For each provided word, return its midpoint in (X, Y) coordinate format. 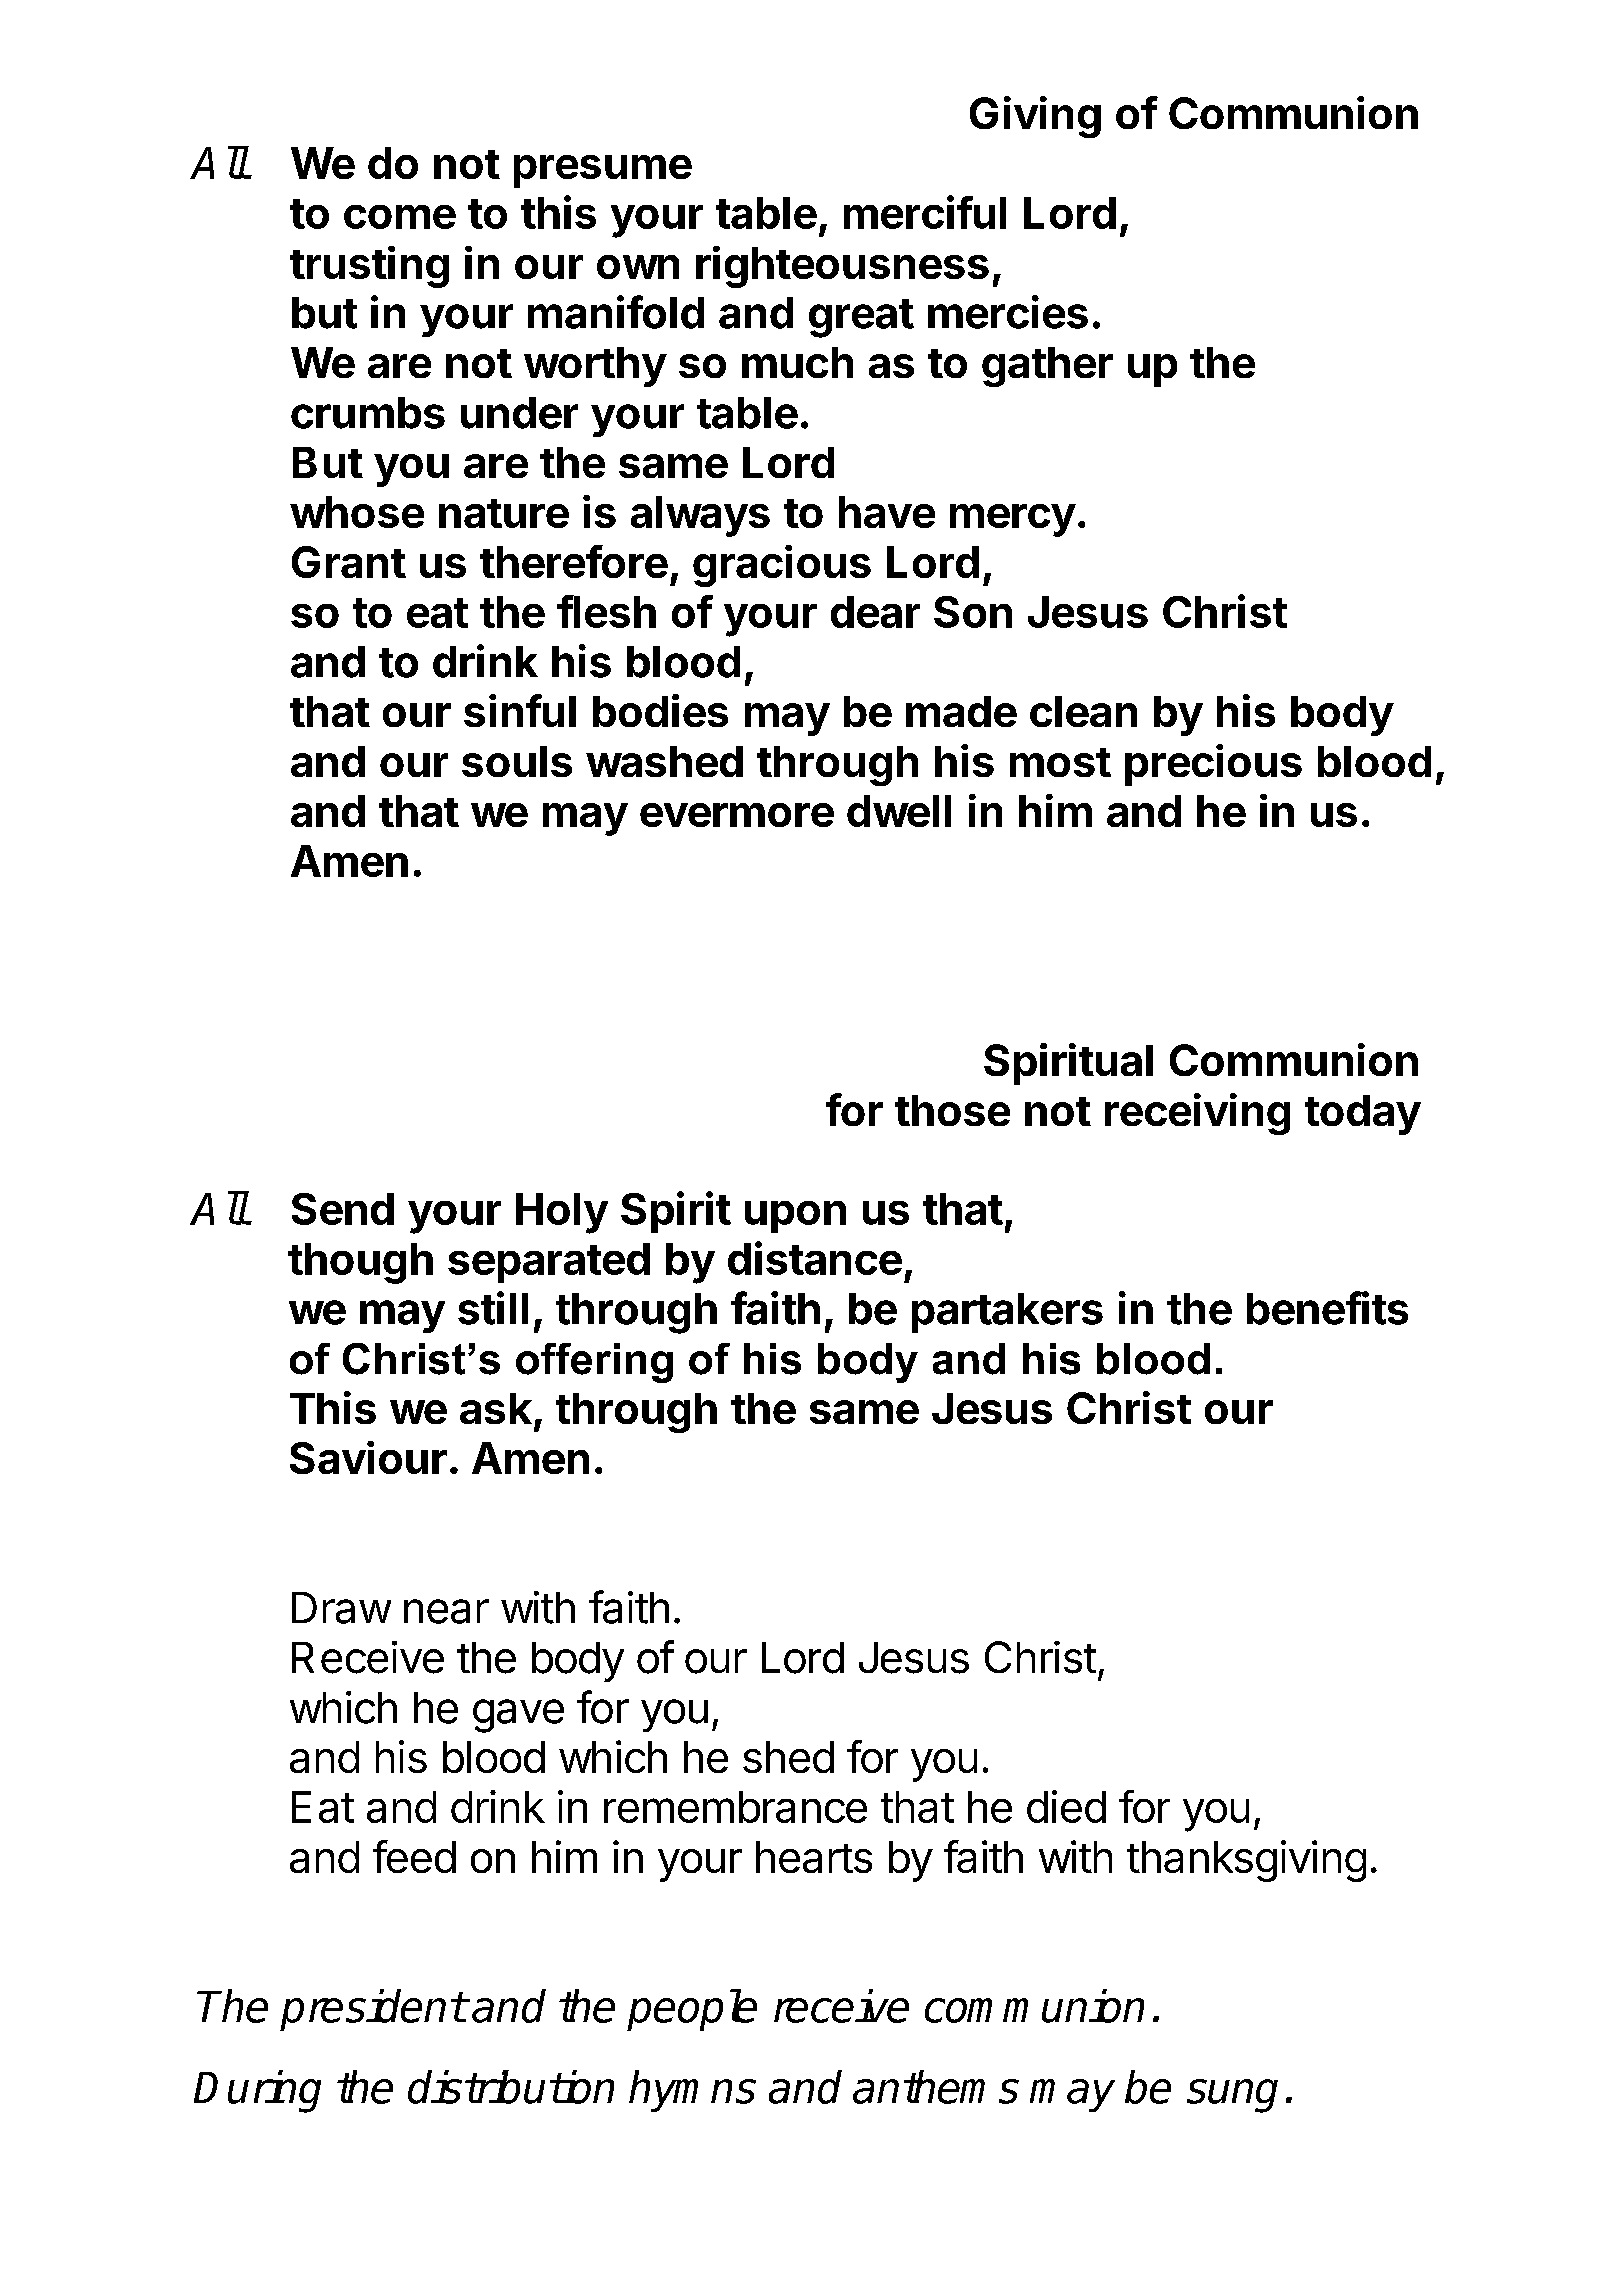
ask (496, 1408)
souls (517, 761)
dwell (899, 811)
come (400, 217)
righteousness (842, 267)
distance (815, 1258)
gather (1047, 367)
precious (1213, 765)
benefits (1327, 1308)
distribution (511, 2087)
